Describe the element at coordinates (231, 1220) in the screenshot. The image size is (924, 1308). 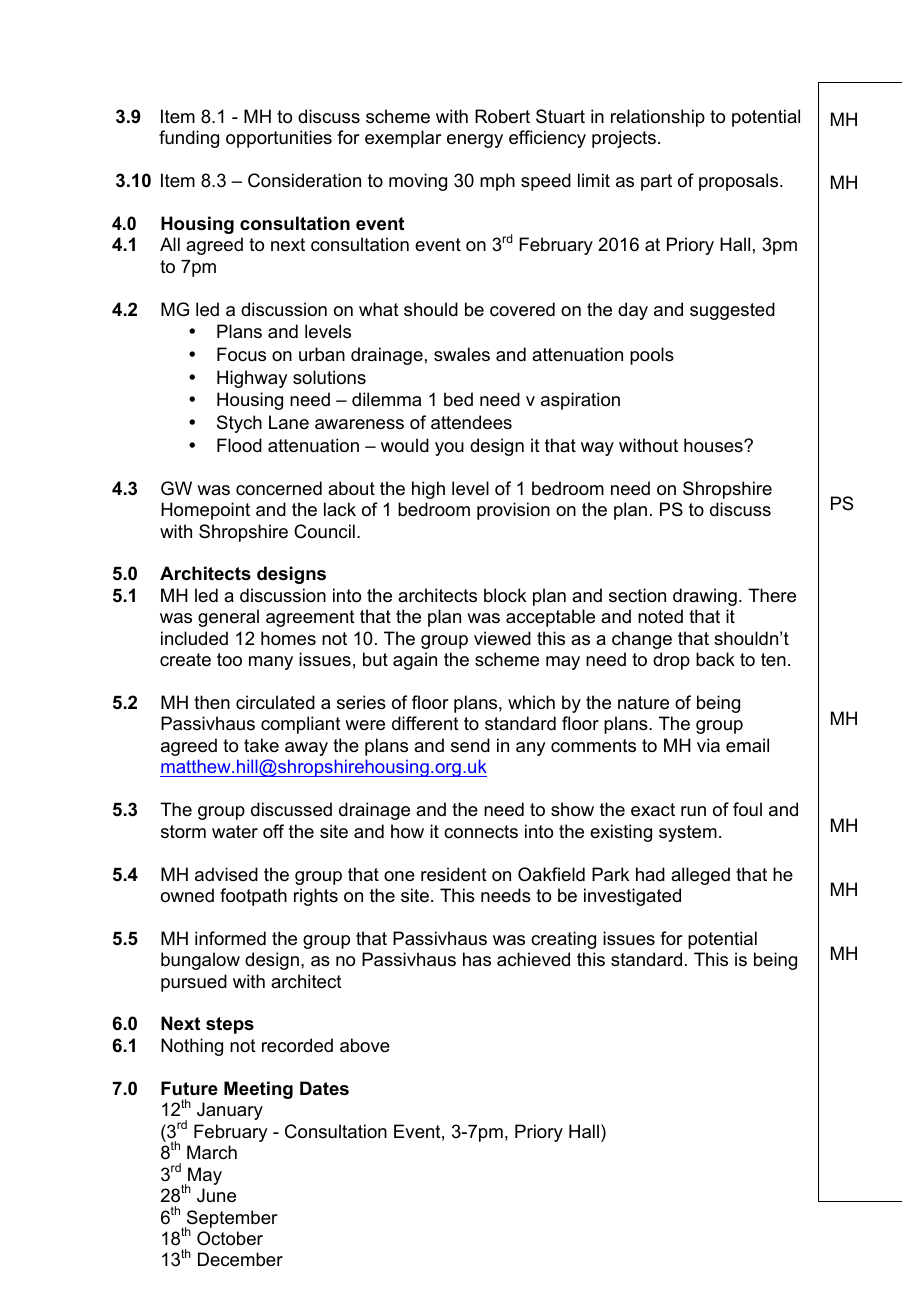
I see `September` at that location.
